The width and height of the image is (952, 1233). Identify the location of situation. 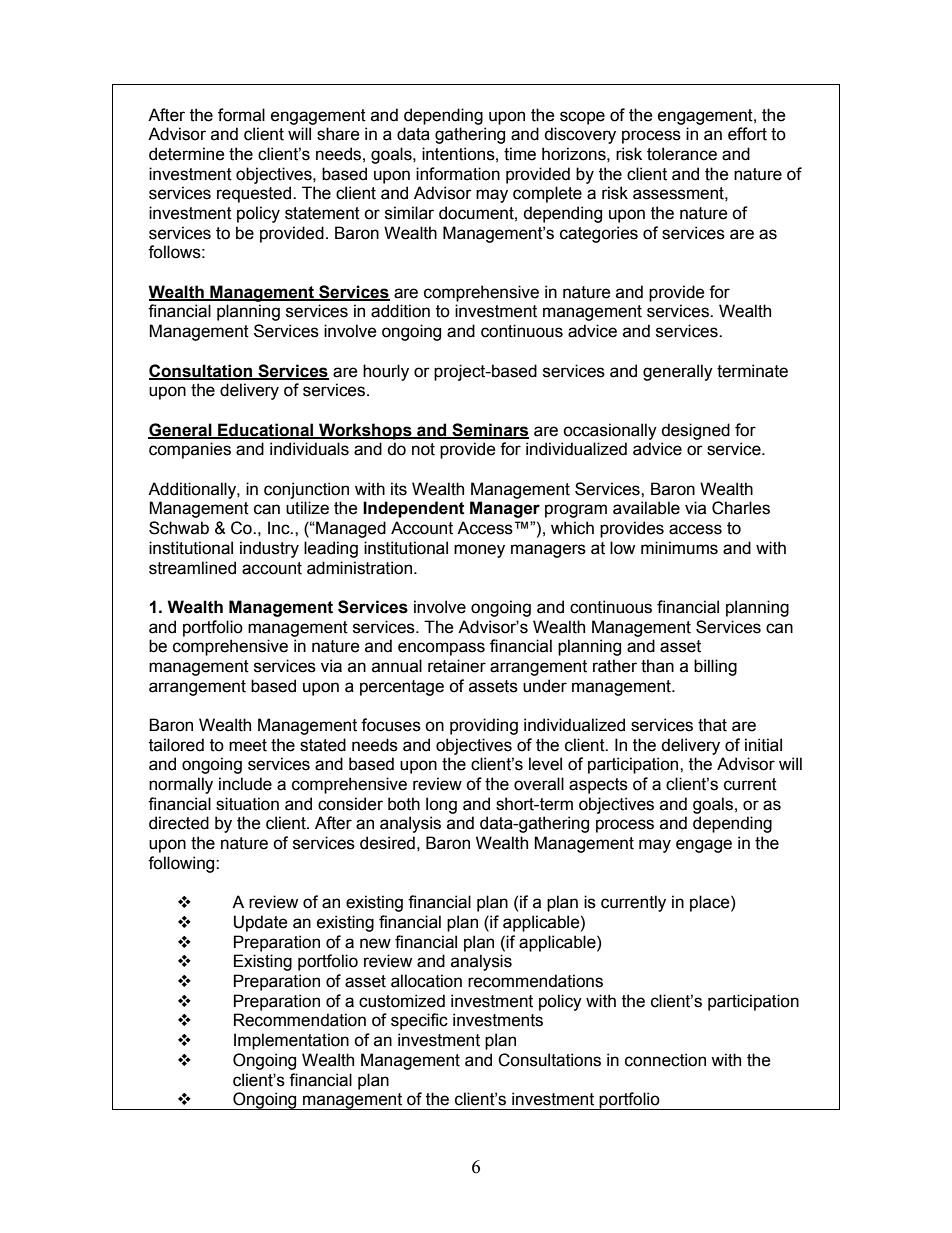
(247, 804).
